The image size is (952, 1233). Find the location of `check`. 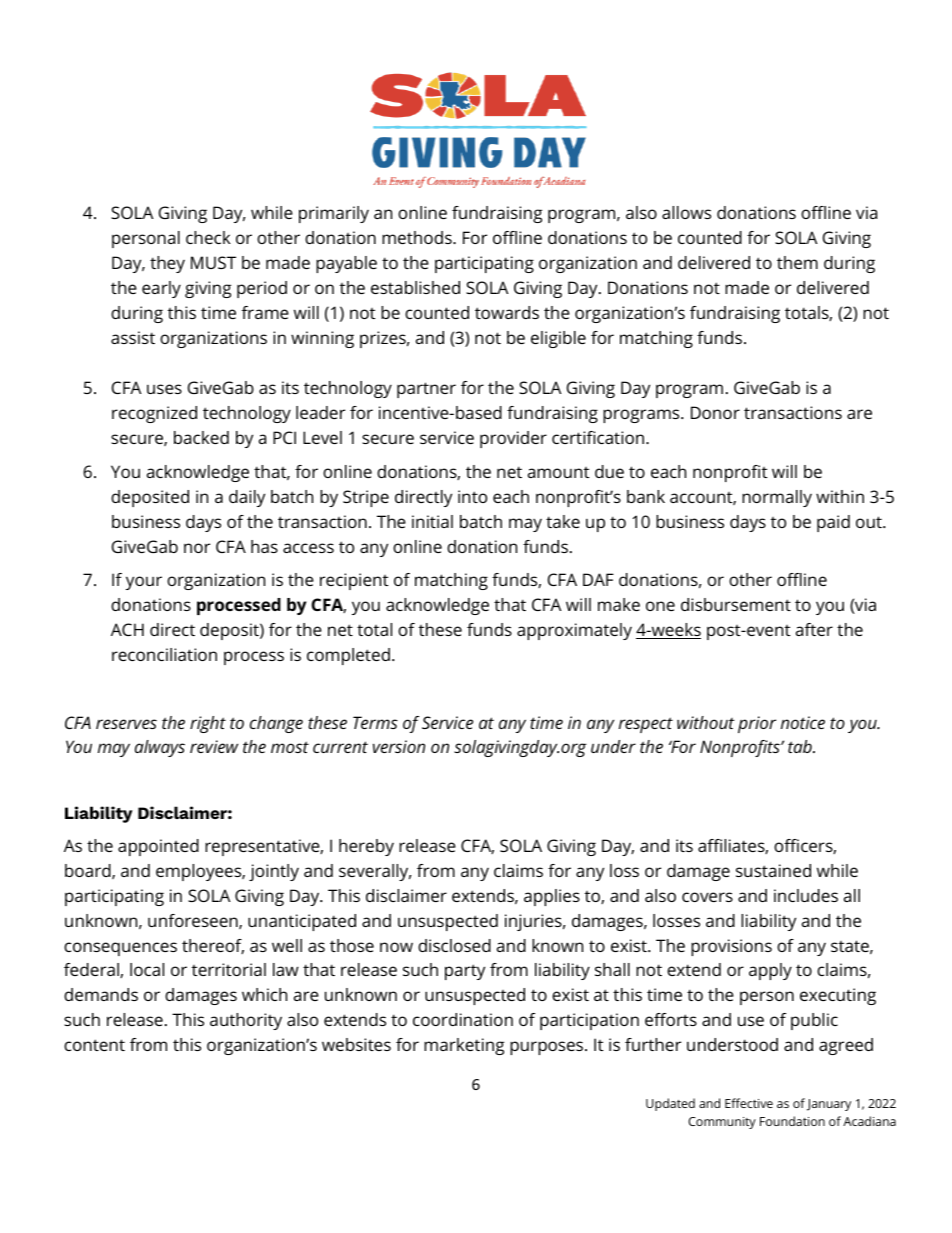

check is located at coordinates (208, 237).
